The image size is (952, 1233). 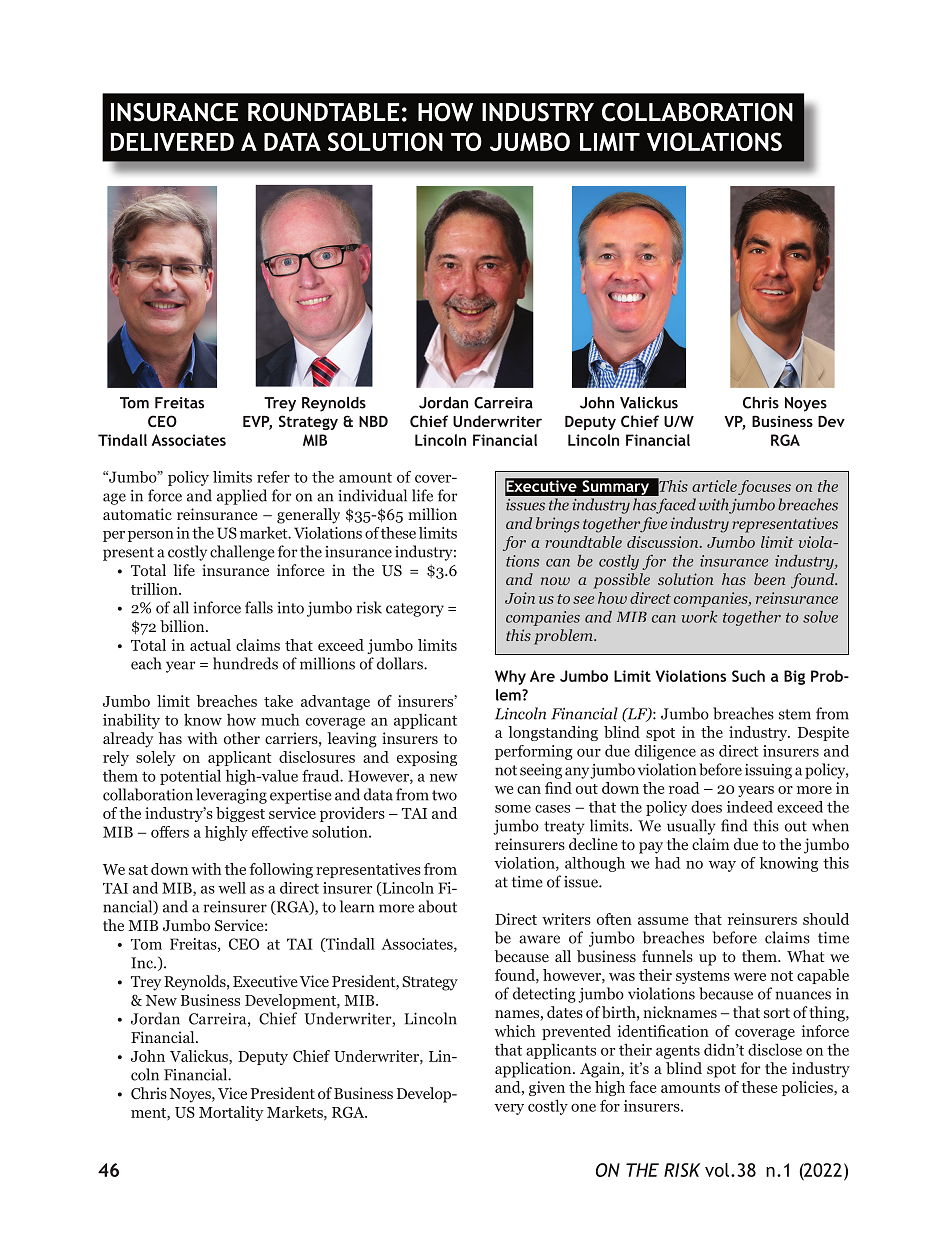 I want to click on Such, so click(x=748, y=676).
